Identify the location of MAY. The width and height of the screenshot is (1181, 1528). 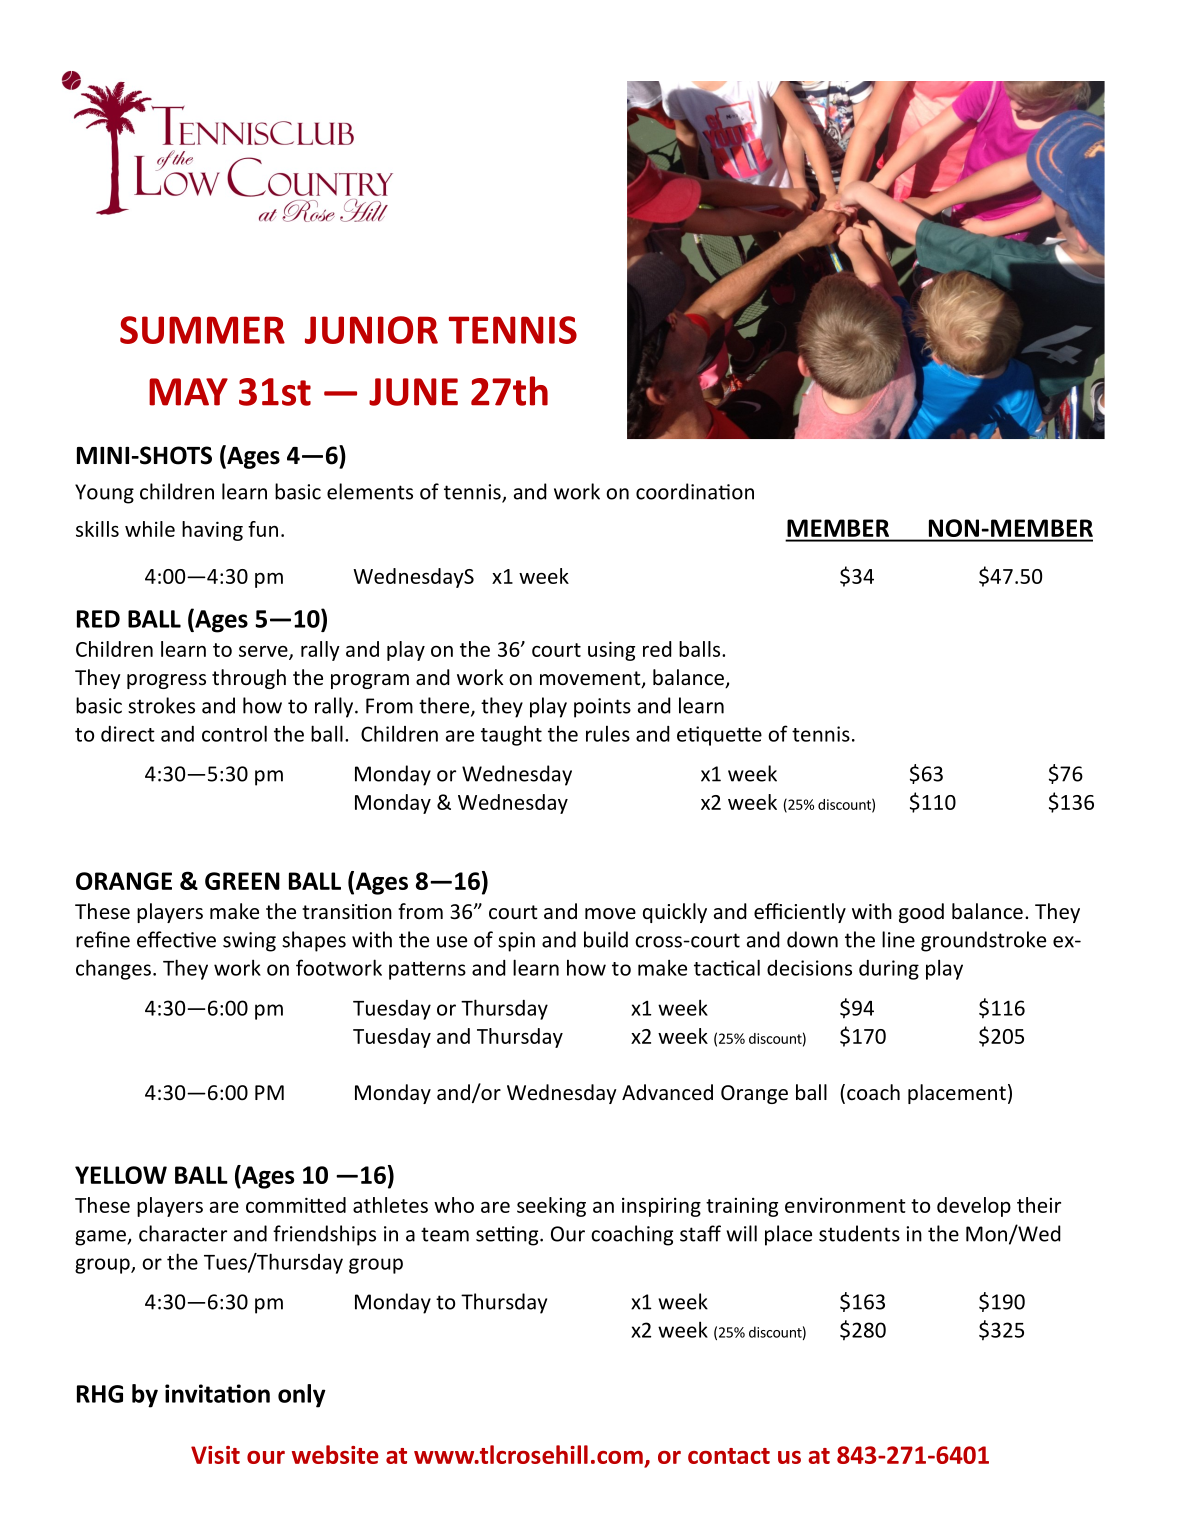
(188, 392).
